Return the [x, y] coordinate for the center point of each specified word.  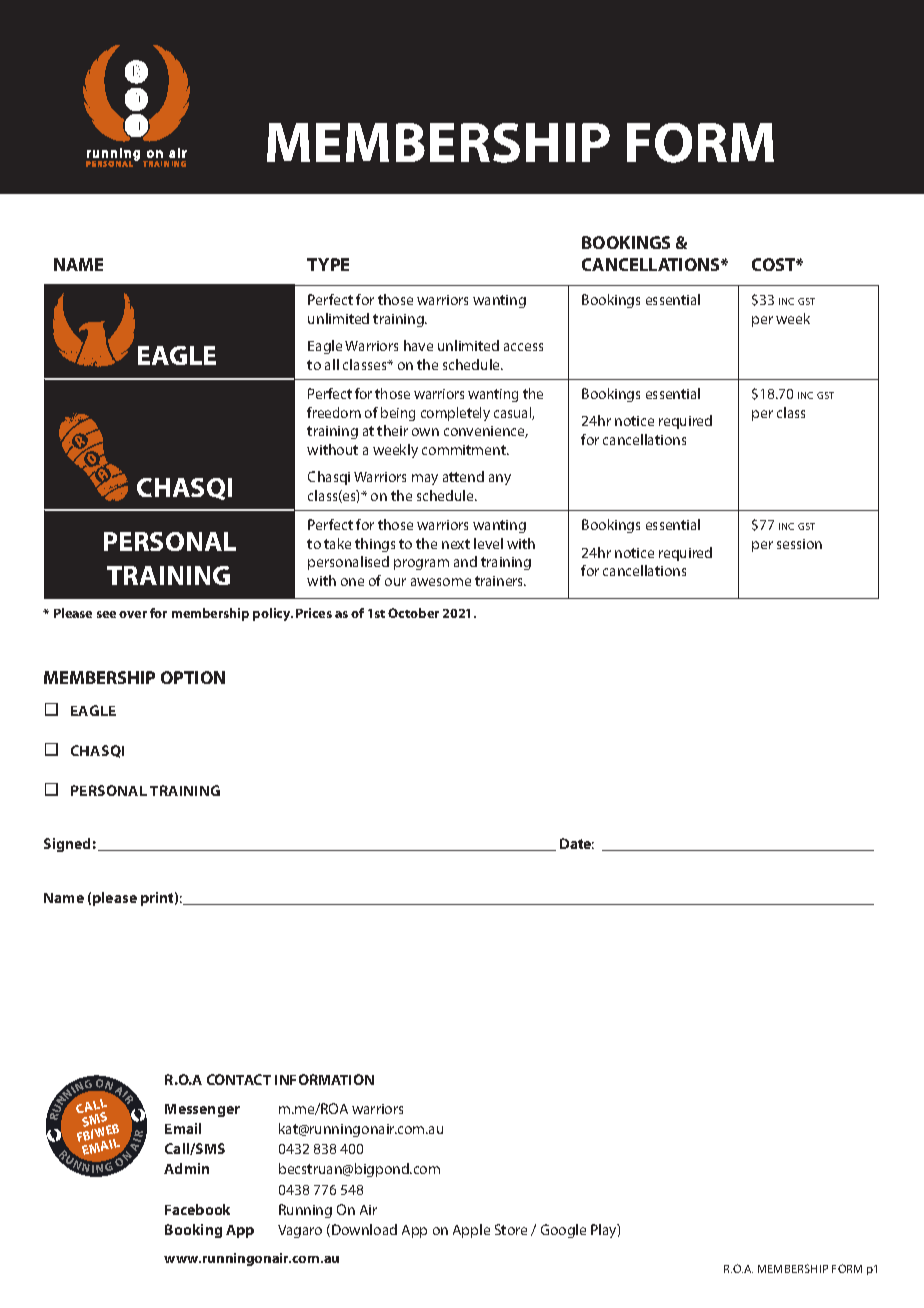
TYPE [328, 264]
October [413, 613]
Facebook [197, 1209]
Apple [471, 1231]
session [799, 544]
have [418, 345]
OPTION [193, 677]
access [523, 347]
